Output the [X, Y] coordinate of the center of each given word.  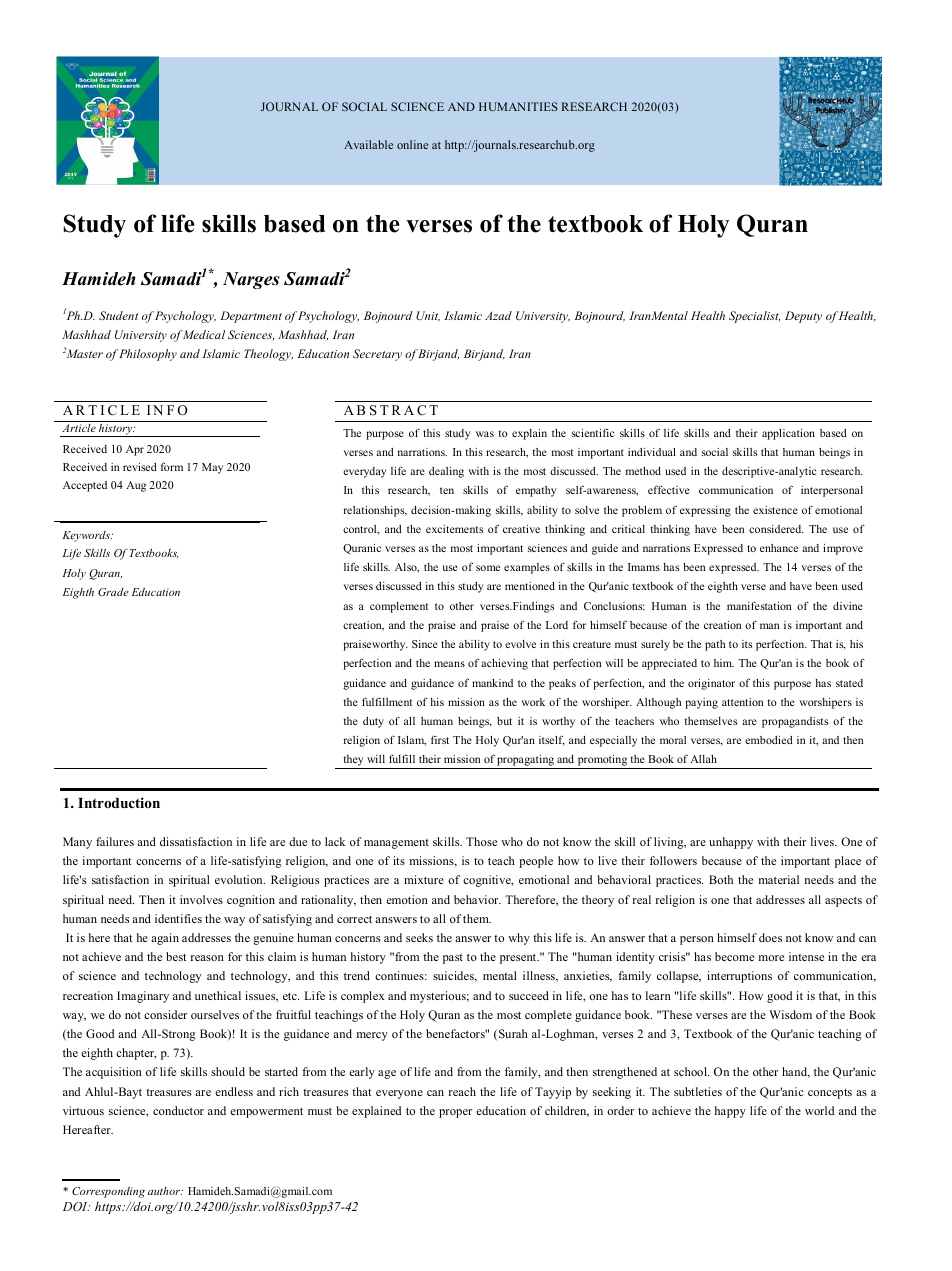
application [788, 434]
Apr [135, 450]
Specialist [754, 317]
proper [455, 1113]
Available [368, 144]
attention [742, 702]
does [770, 937]
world [819, 1110]
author [165, 1191]
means [449, 664]
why [519, 939]
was [485, 434]
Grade [113, 592]
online [412, 144]
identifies [178, 918]
